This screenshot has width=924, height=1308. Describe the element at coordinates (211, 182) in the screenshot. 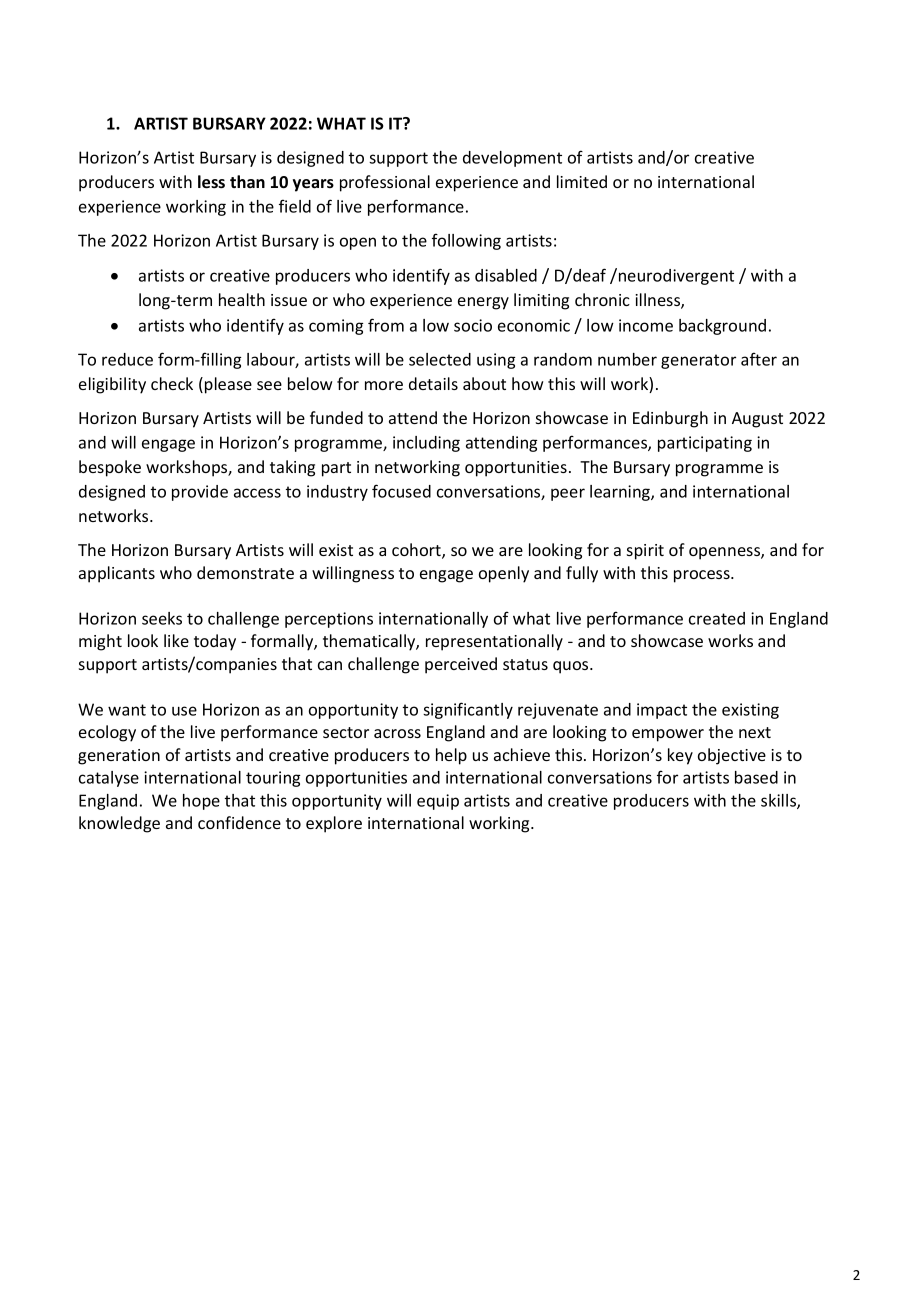

I see `less` at that location.
